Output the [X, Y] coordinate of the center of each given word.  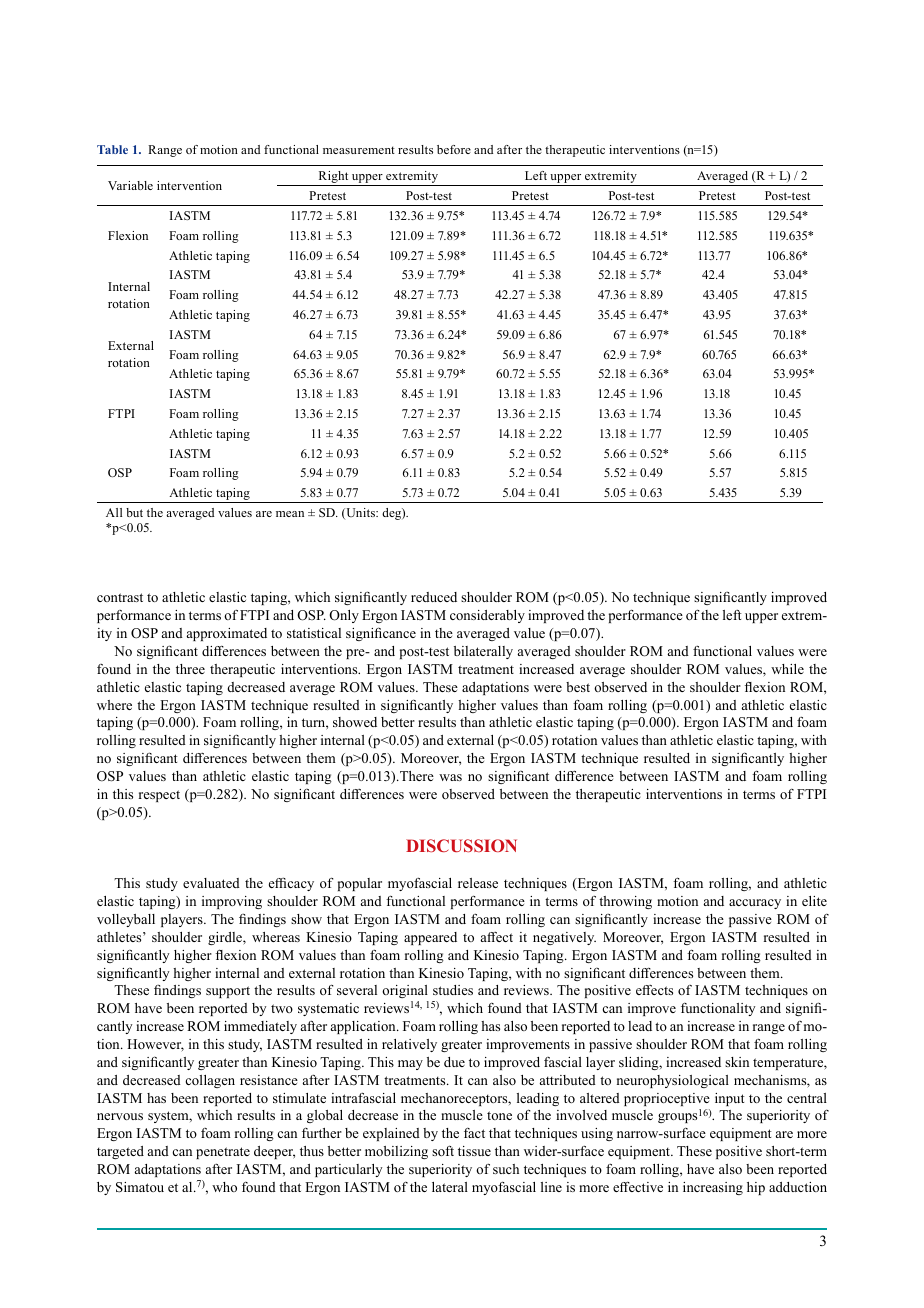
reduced [434, 597]
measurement [359, 150]
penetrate [223, 1153]
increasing [713, 1188]
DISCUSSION [461, 845]
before [454, 149]
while [787, 669]
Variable [130, 185]
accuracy [755, 904]
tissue [474, 1151]
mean [290, 514]
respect [159, 796]
